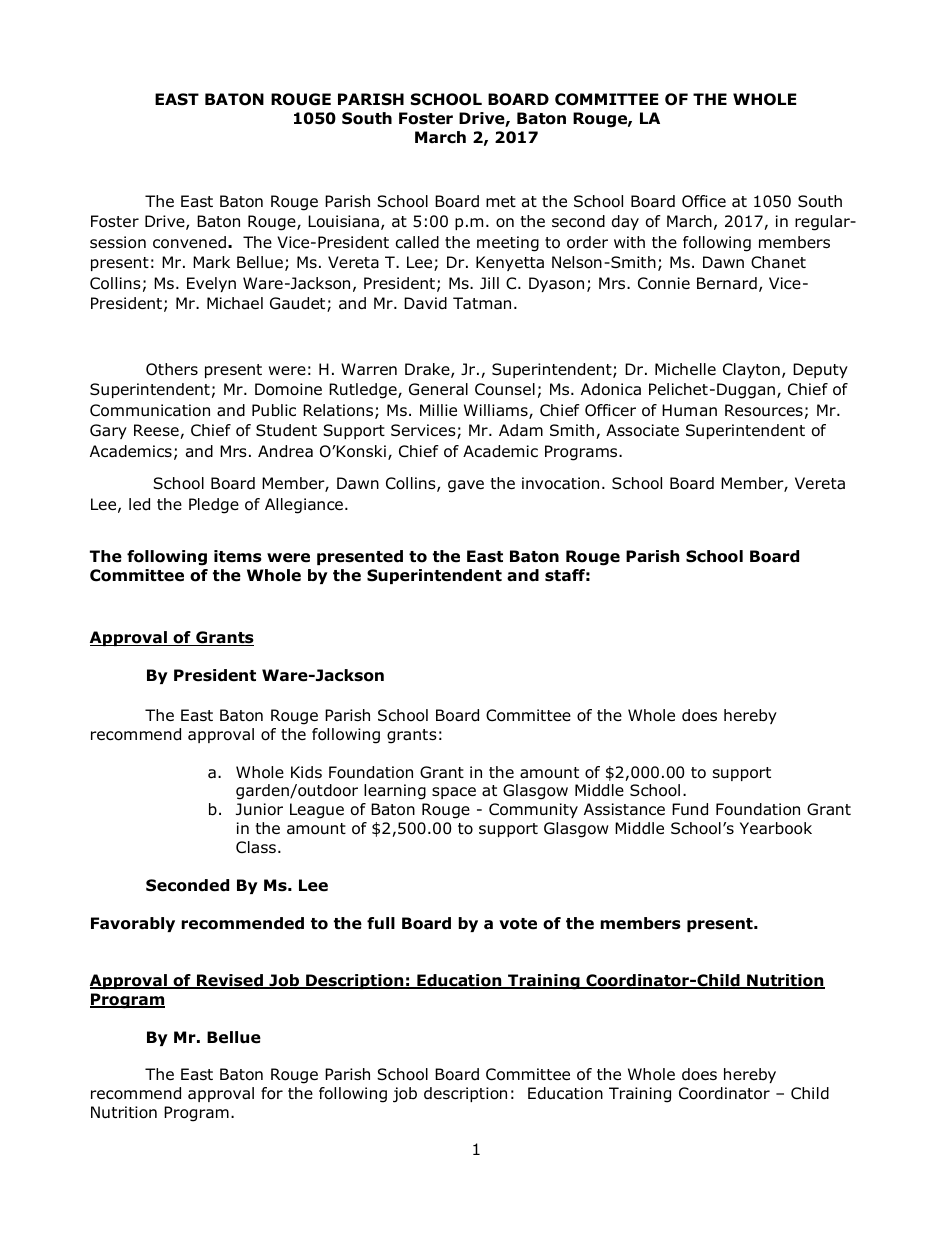 The width and height of the screenshot is (952, 1233). What do you see at coordinates (776, 828) in the screenshot?
I see `Yearbook` at bounding box center [776, 828].
